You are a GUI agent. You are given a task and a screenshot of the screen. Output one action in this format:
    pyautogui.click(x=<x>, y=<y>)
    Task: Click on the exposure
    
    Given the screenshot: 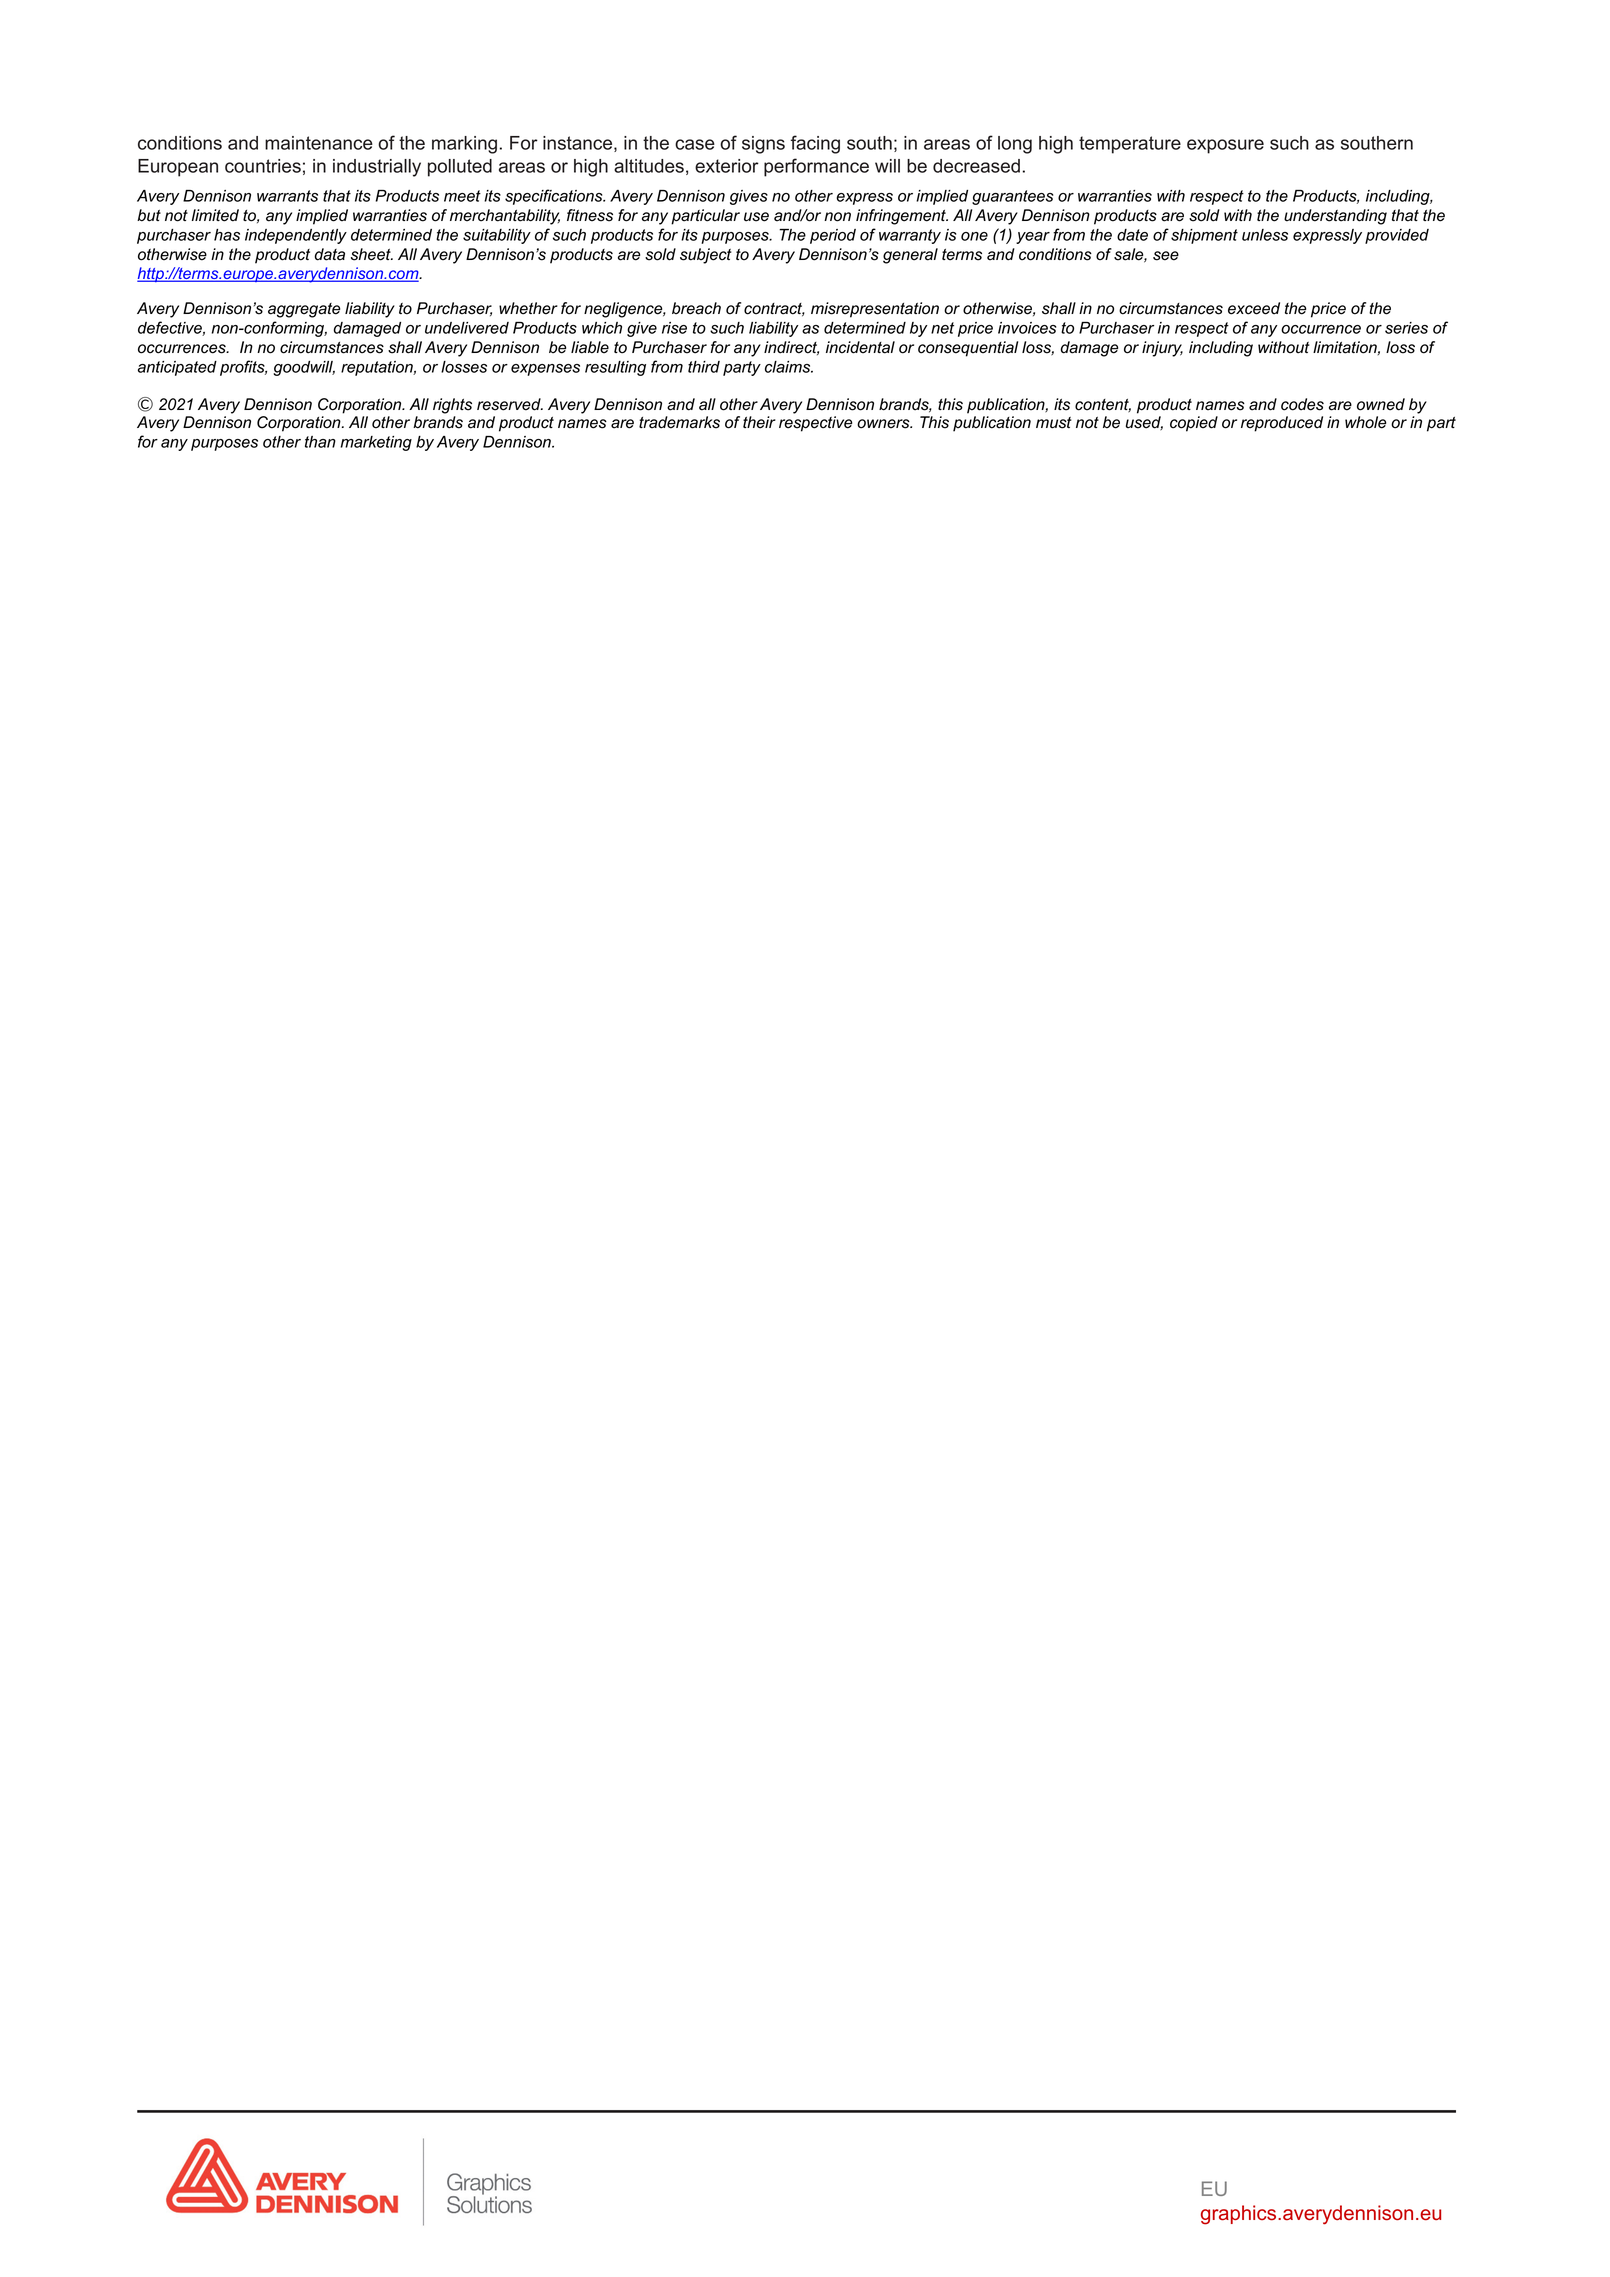 What is the action you would take?
    pyautogui.click(x=1225, y=146)
